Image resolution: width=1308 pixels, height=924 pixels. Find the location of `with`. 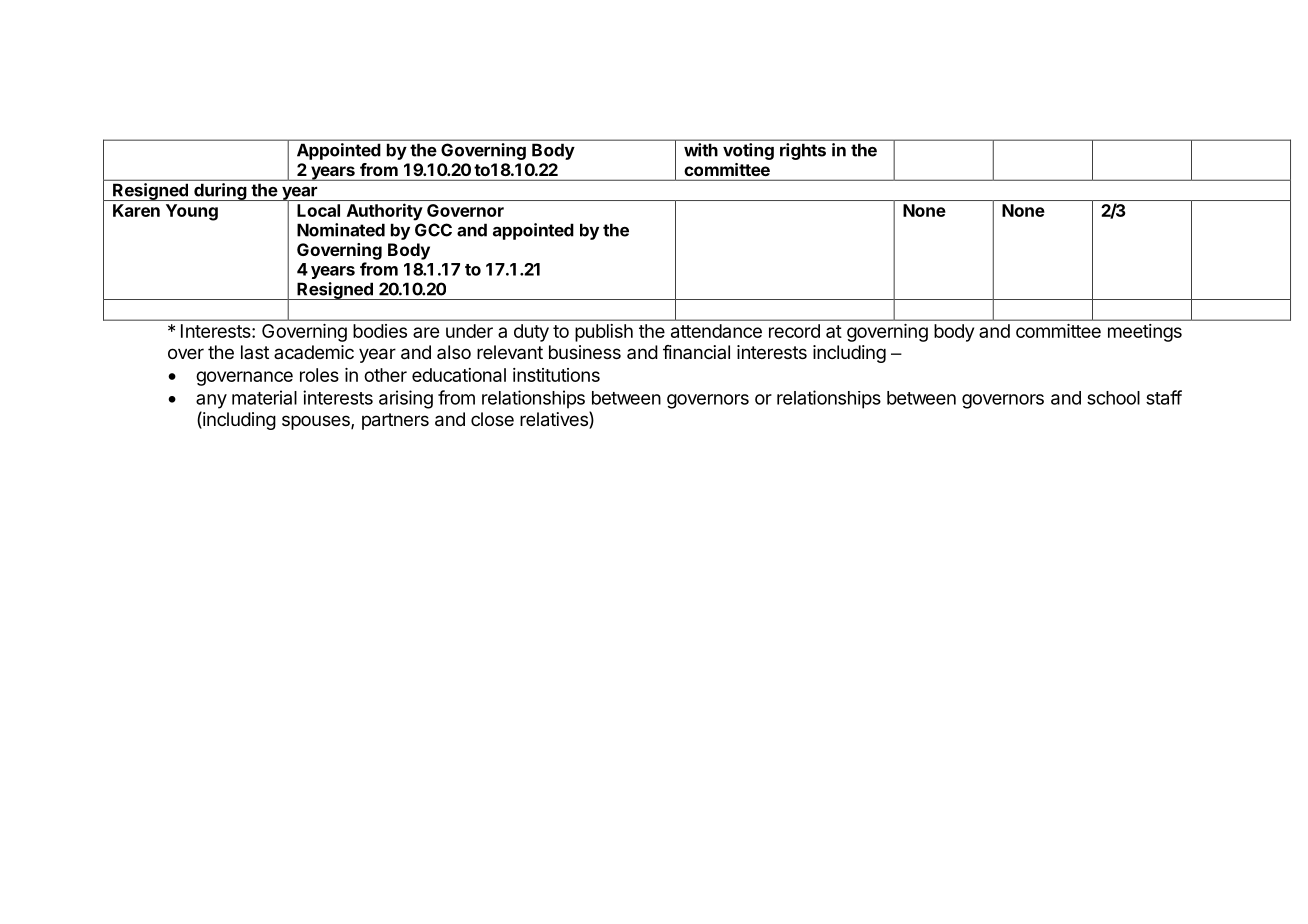

with is located at coordinates (701, 150).
